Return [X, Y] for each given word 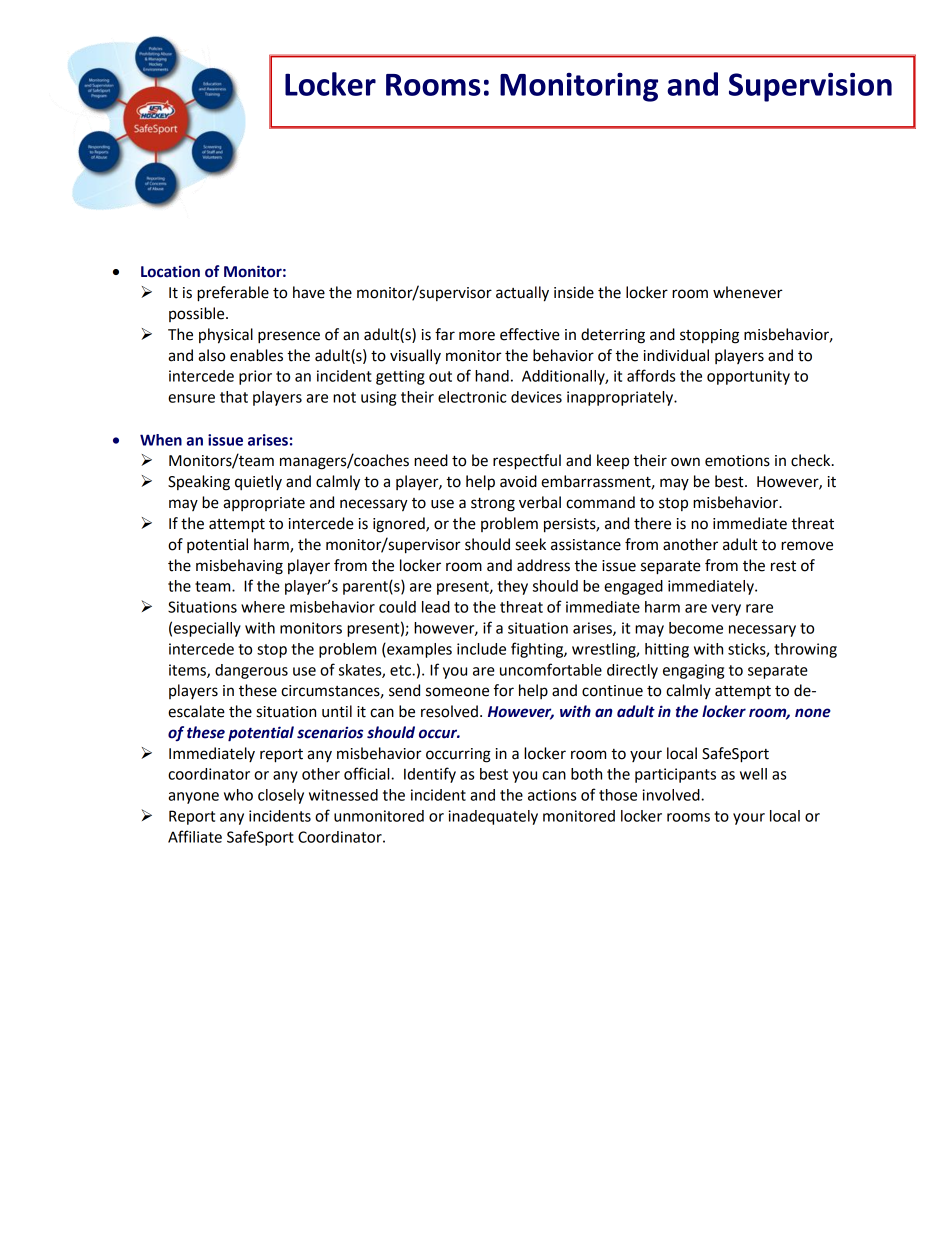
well [753, 774]
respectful [527, 462]
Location [170, 271]
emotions [737, 461]
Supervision [810, 87]
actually [522, 294]
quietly [258, 482]
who [238, 795]
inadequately [493, 817]
